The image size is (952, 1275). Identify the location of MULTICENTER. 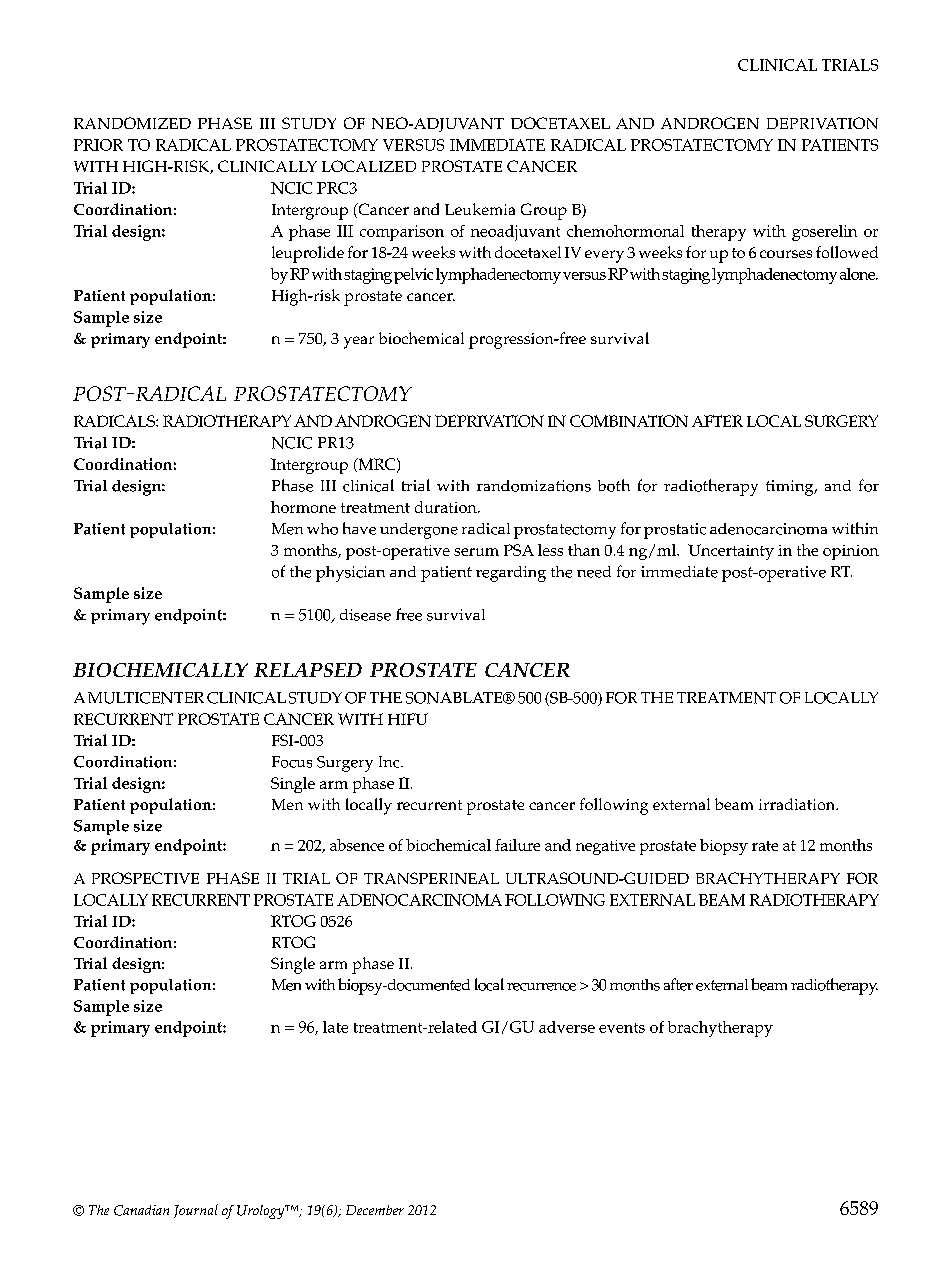
(146, 698).
